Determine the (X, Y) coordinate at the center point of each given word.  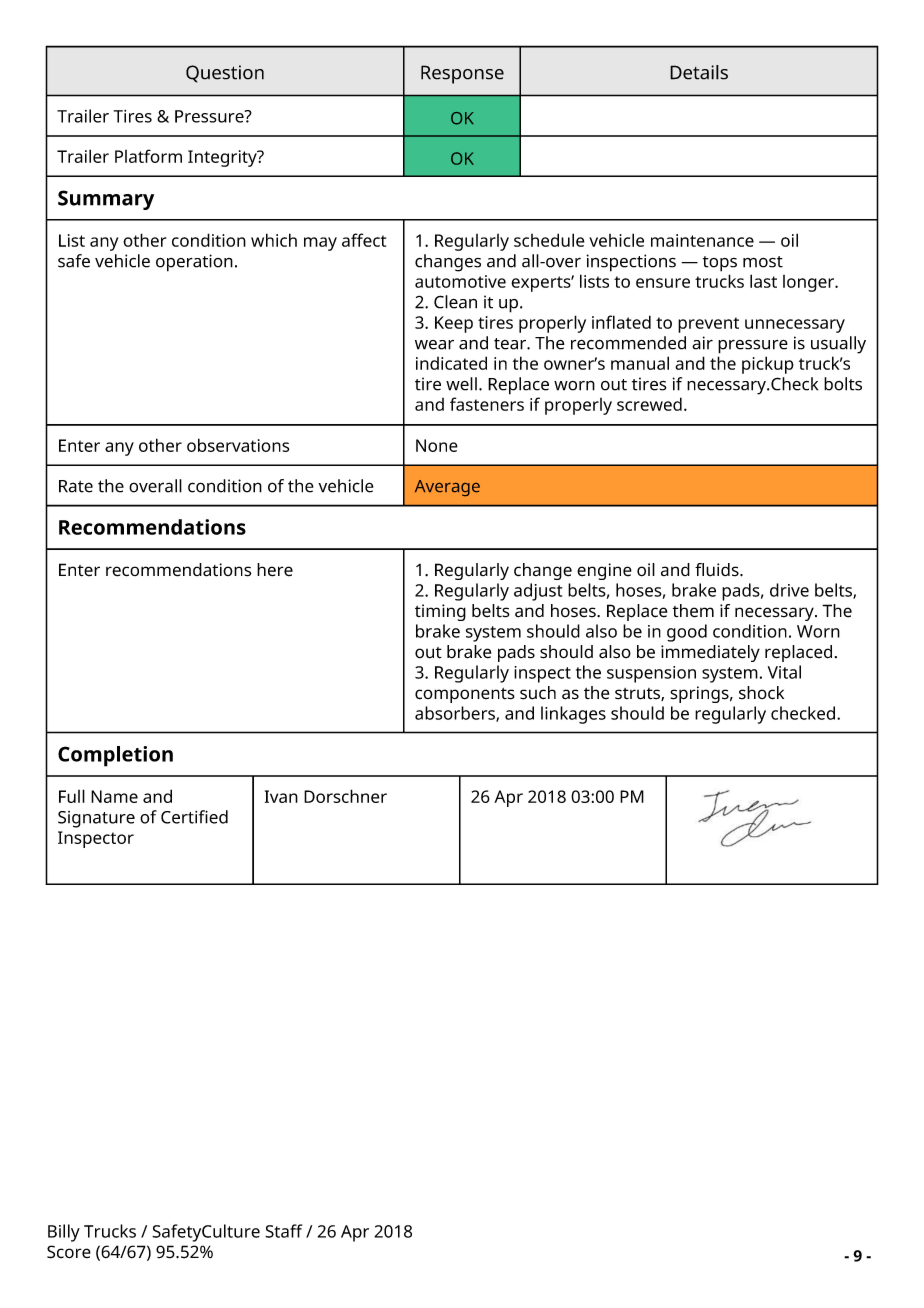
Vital (784, 672)
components (465, 695)
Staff (283, 1231)
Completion (115, 756)
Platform (148, 156)
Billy (64, 1233)
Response (462, 74)
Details (699, 72)
